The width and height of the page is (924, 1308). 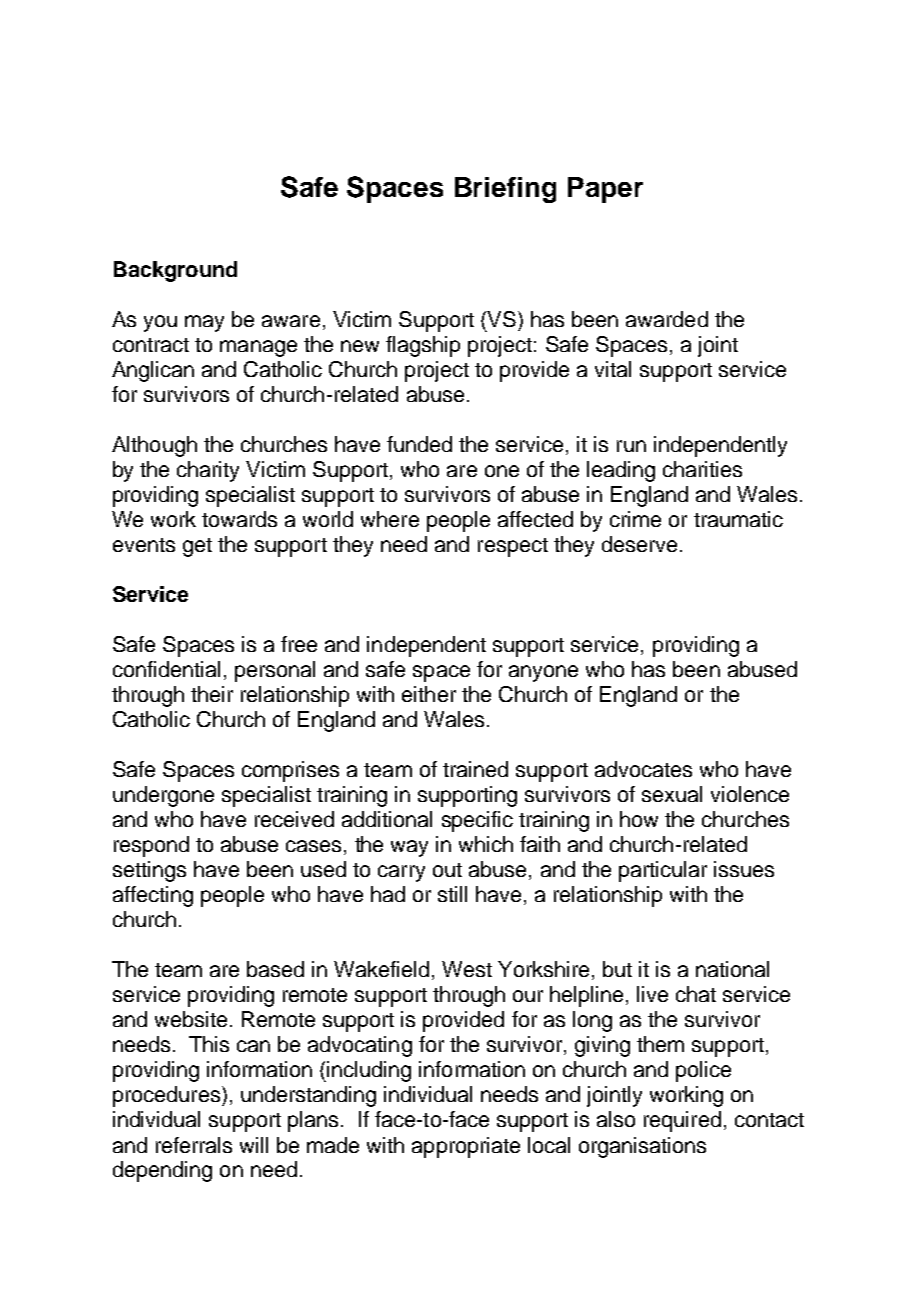 What do you see at coordinates (672, 794) in the page?
I see `sexual` at bounding box center [672, 794].
